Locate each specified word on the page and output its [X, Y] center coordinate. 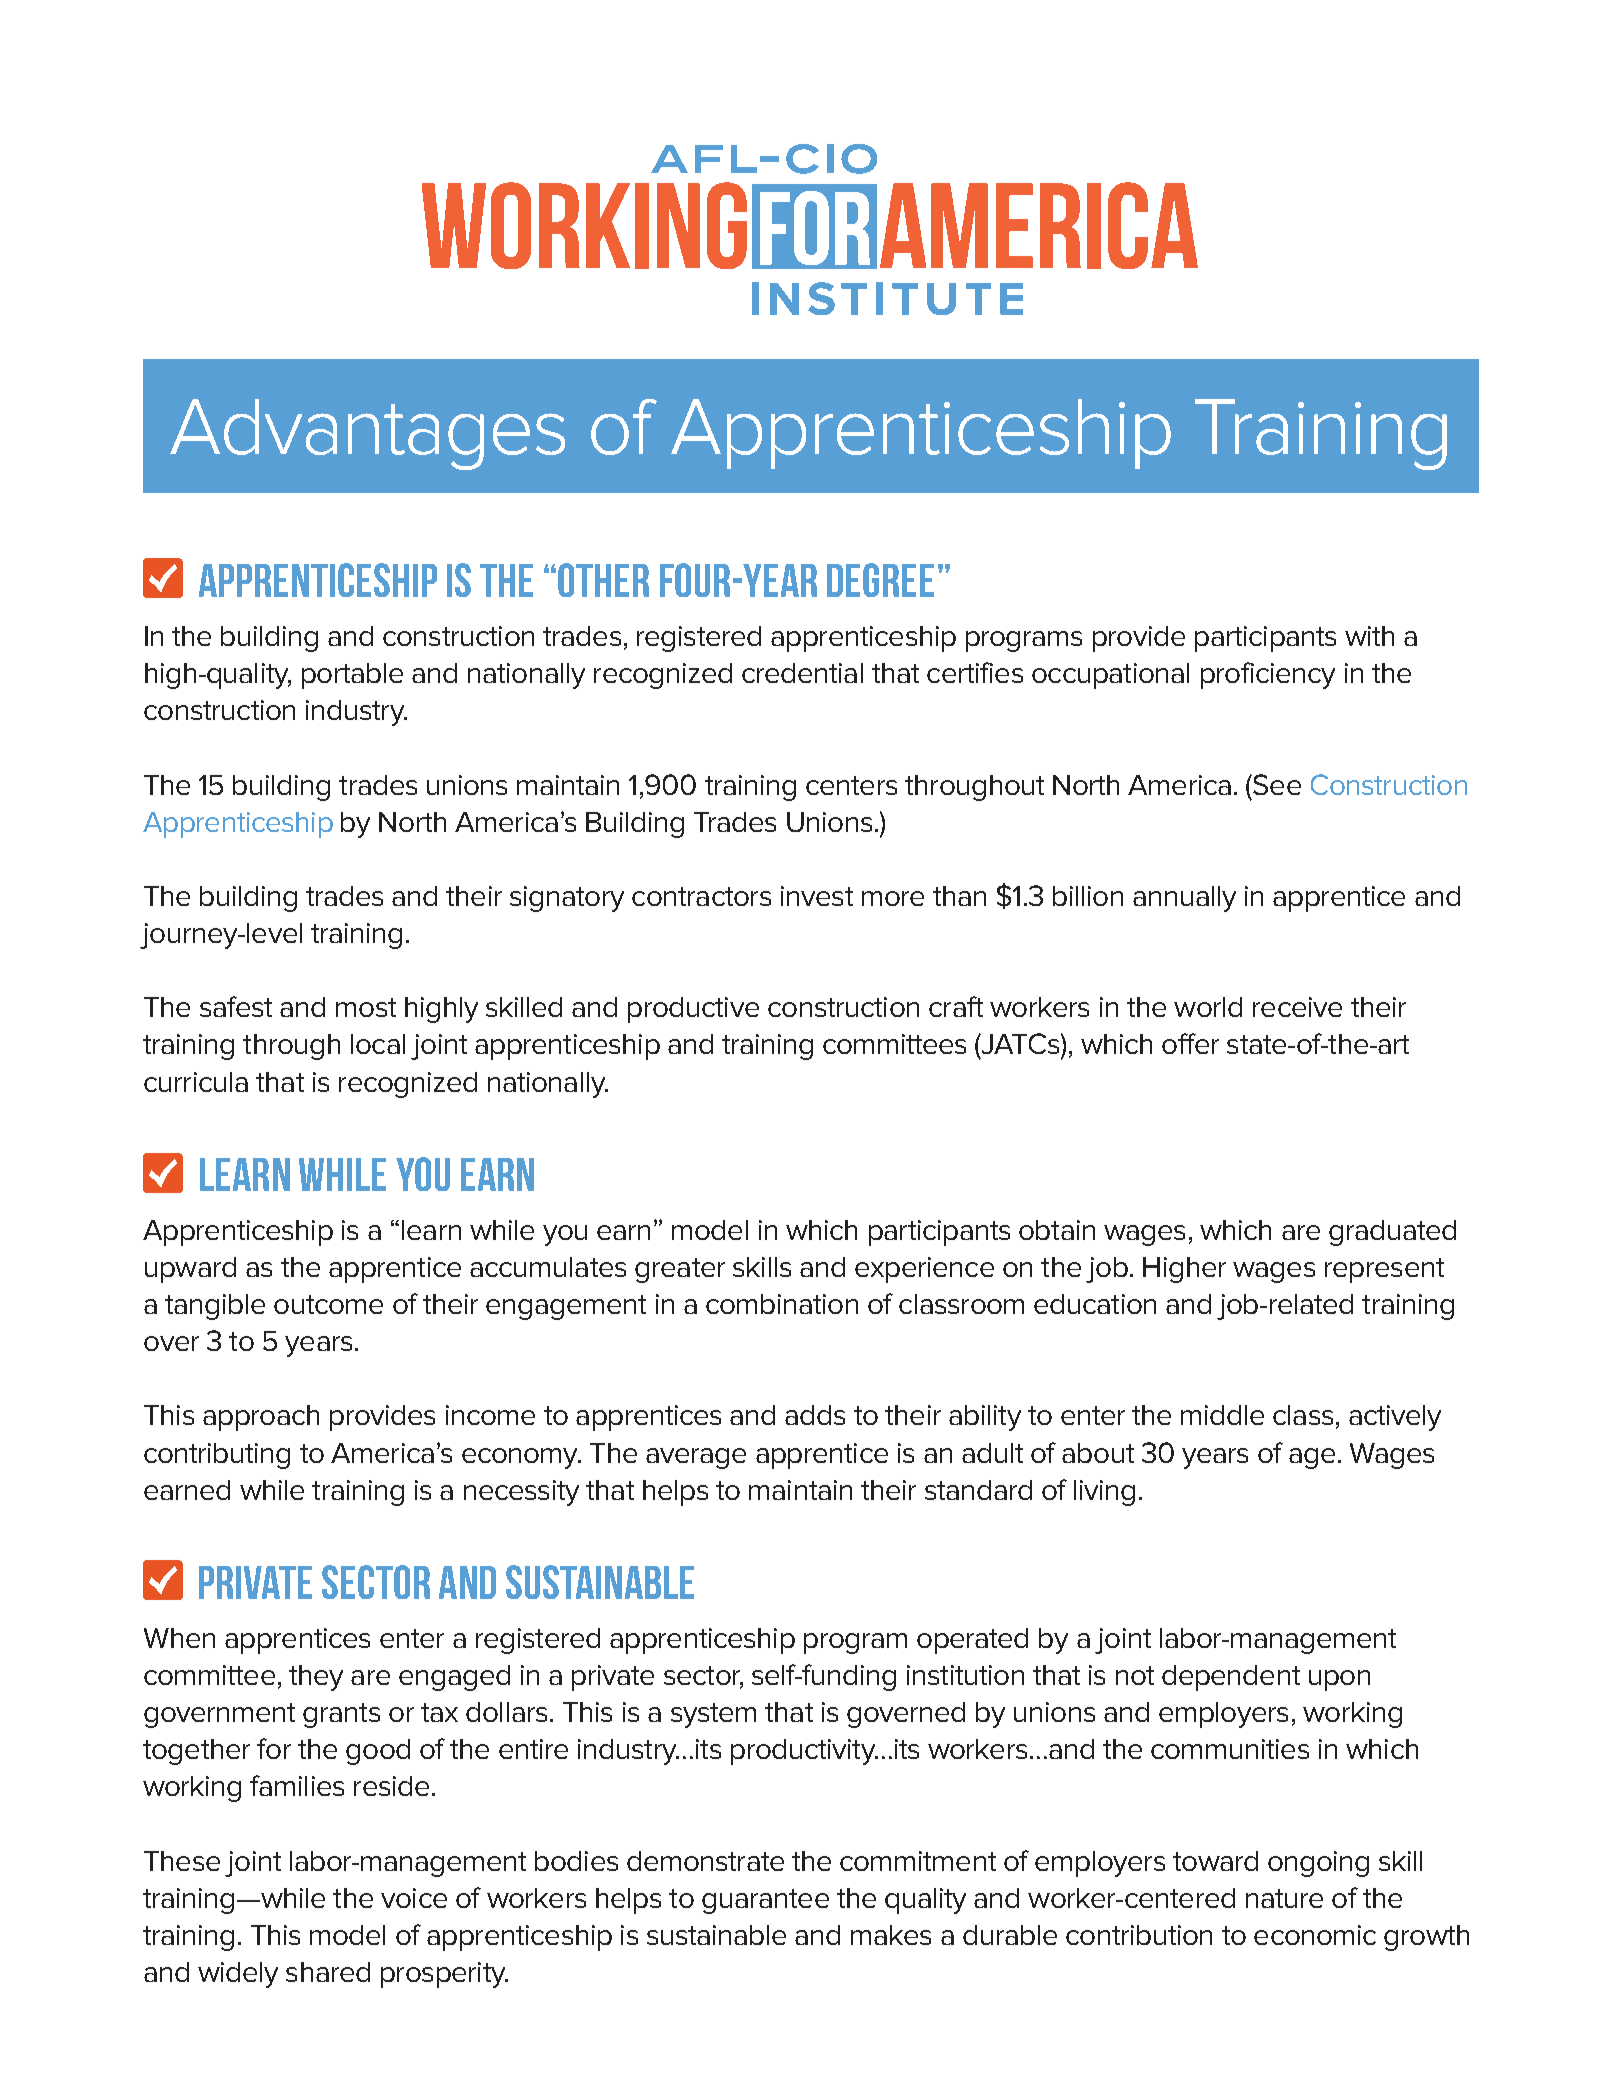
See [1276, 784]
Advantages [367, 434]
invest [817, 896]
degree [880, 580]
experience [924, 1270]
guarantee [765, 1901]
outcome [328, 1304]
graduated [1392, 1233]
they [316, 1678]
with [1369, 636]
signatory [567, 899]
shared [328, 1972]
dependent [1231, 1678]
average [696, 1458]
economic [1315, 1935]
